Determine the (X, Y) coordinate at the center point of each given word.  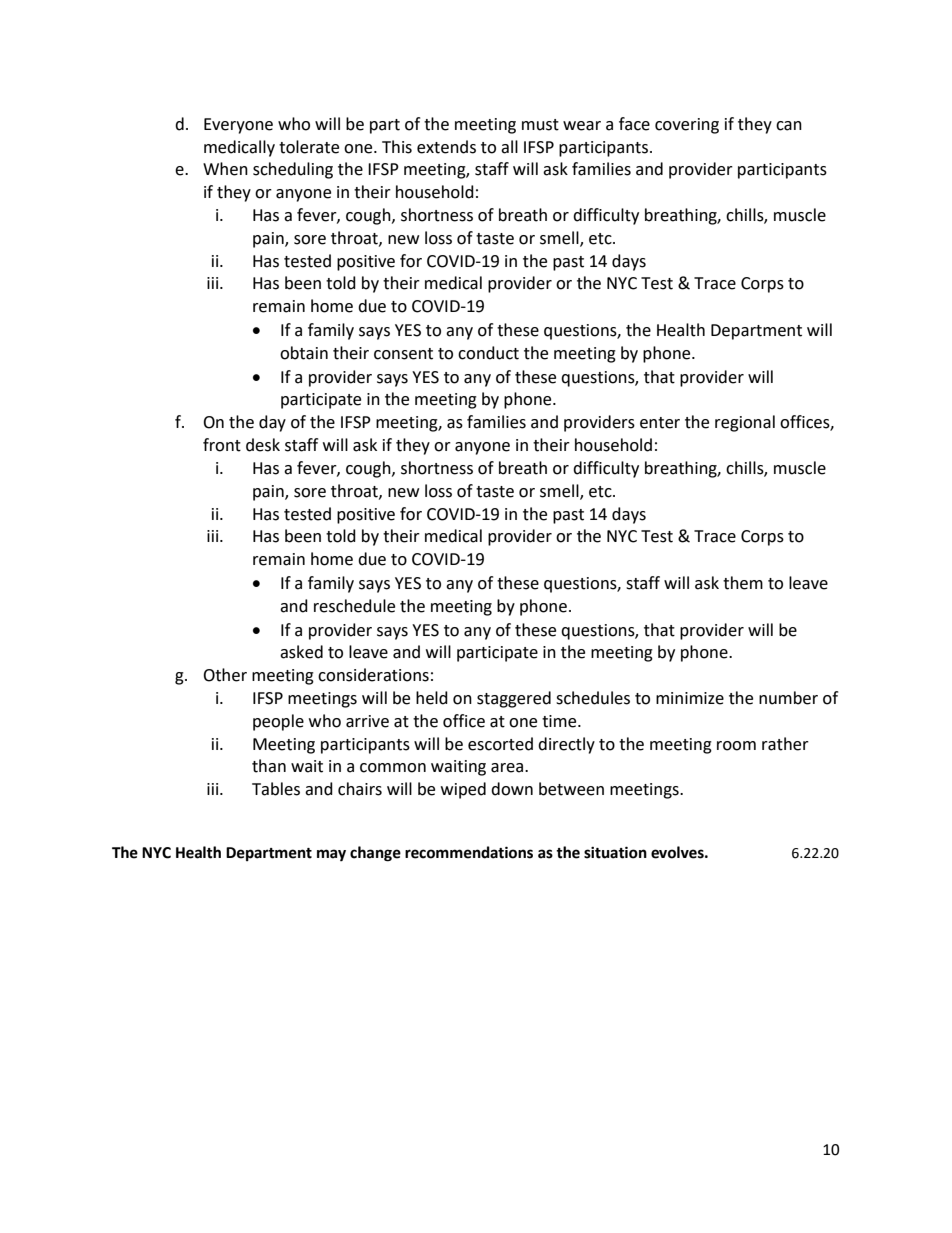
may (331, 855)
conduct (488, 353)
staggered (514, 699)
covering (687, 126)
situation (615, 852)
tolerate (309, 147)
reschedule (354, 606)
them (743, 583)
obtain (304, 353)
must (540, 125)
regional (745, 423)
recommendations (469, 852)
